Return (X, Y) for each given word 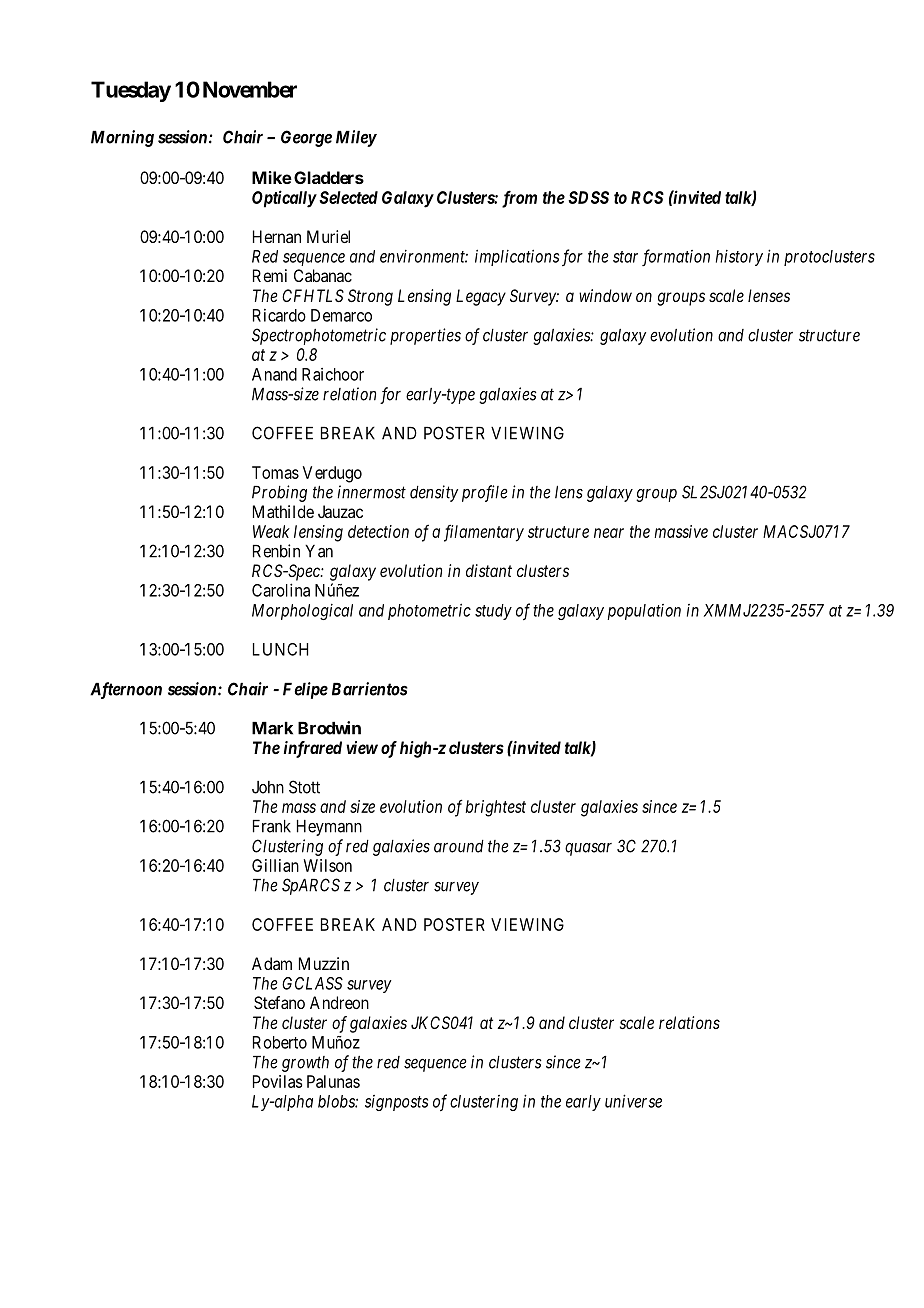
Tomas (275, 472)
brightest (496, 808)
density (434, 493)
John (268, 787)
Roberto (280, 1042)
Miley (356, 138)
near (609, 533)
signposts (396, 1103)
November (250, 89)
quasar (588, 849)
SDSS (588, 197)
